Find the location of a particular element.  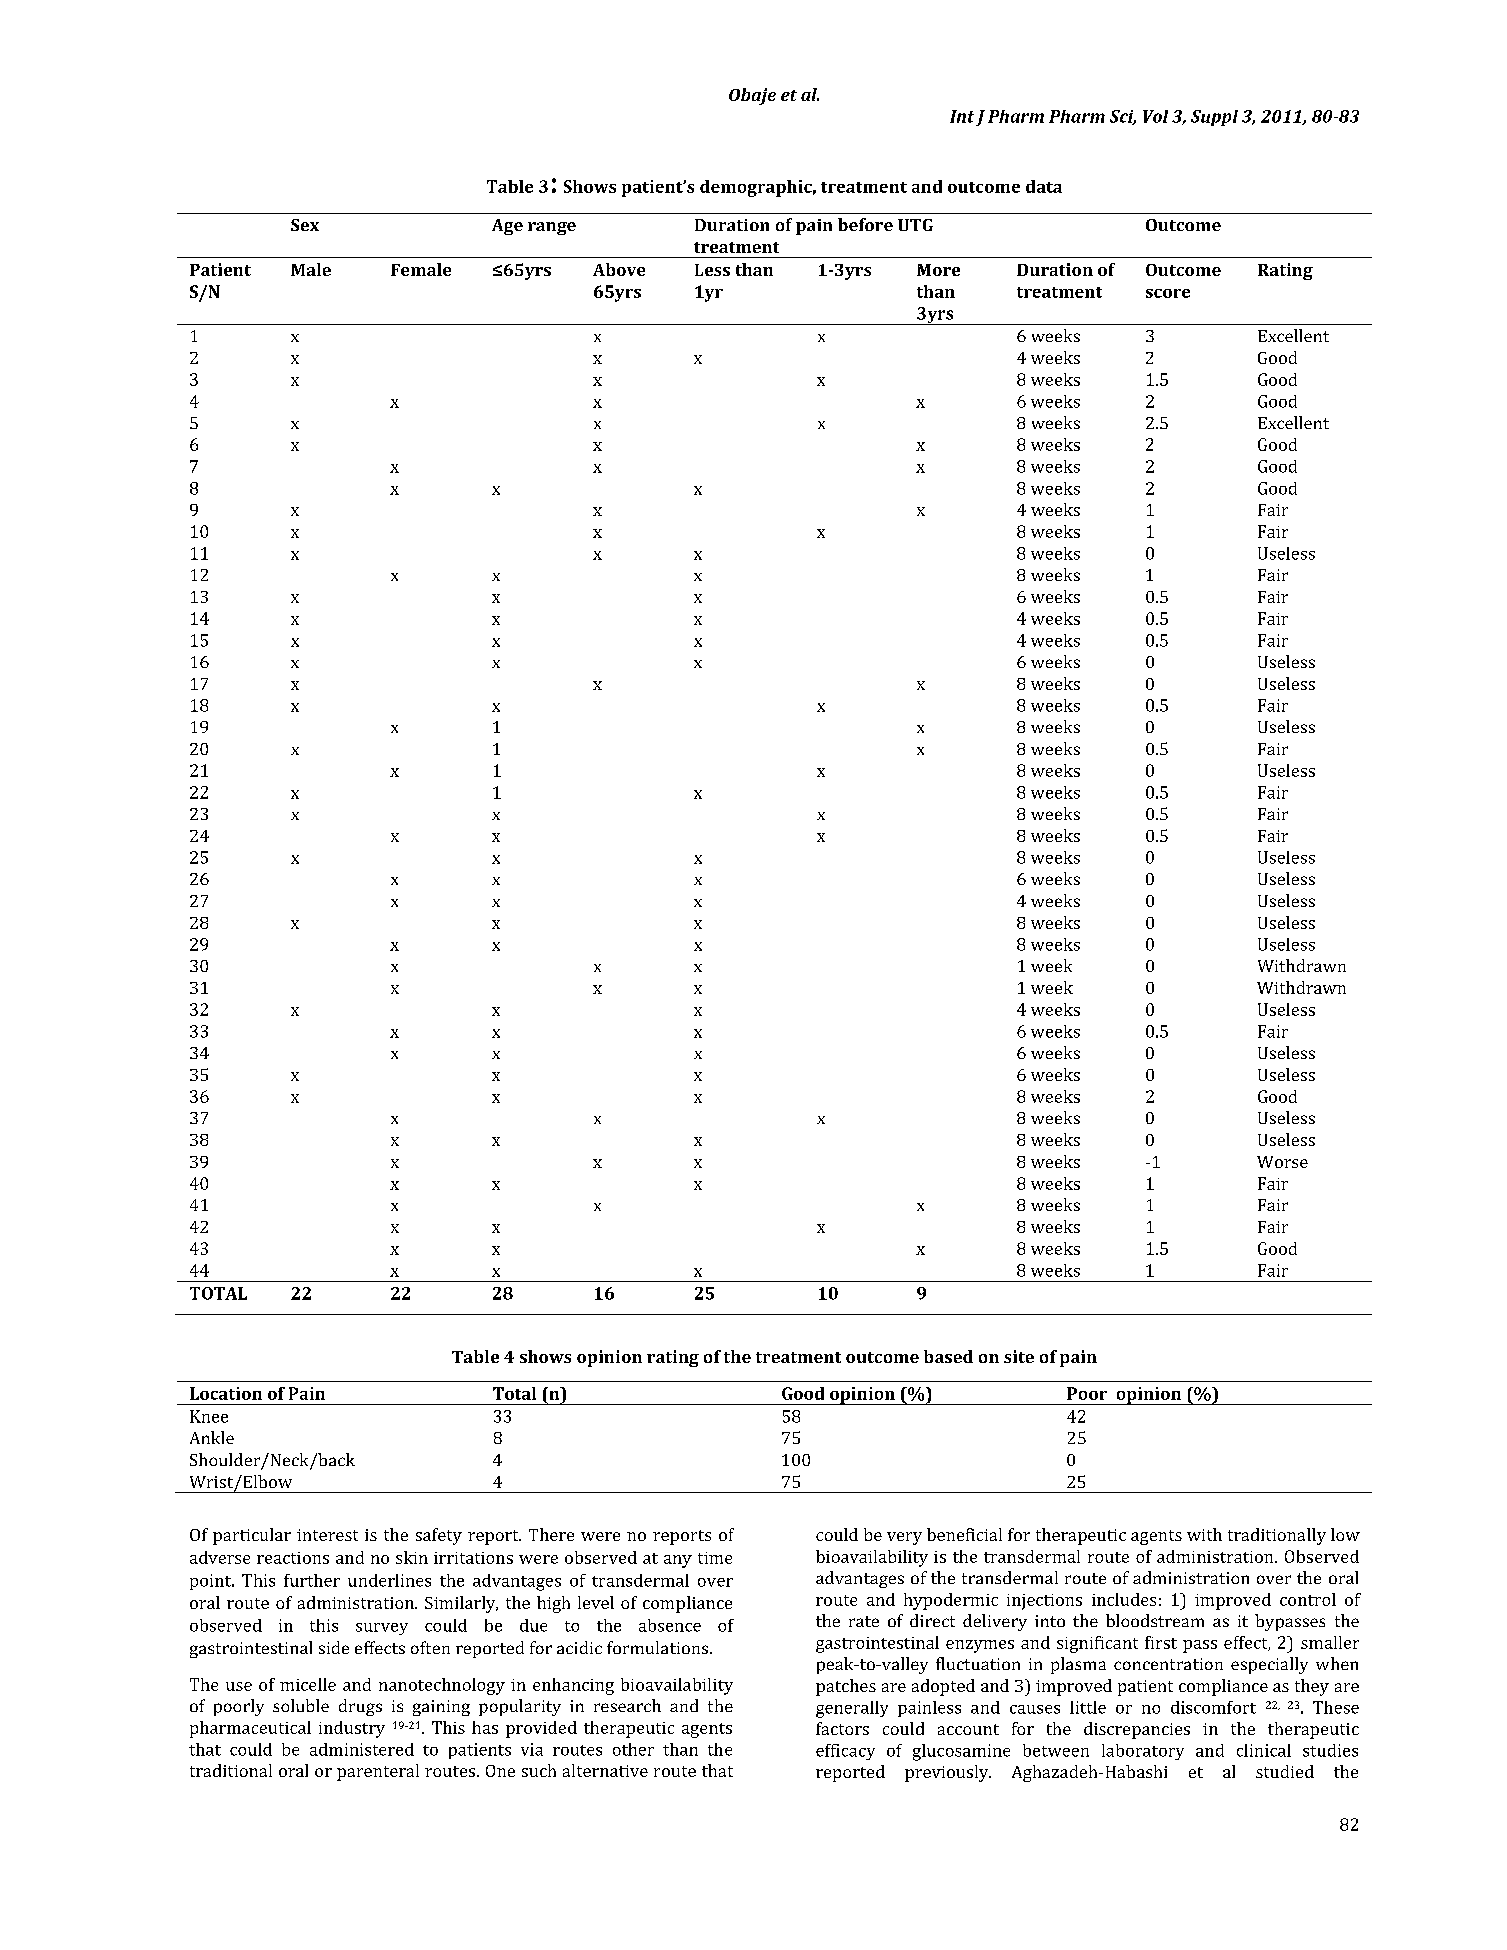

before is located at coordinates (865, 224).
